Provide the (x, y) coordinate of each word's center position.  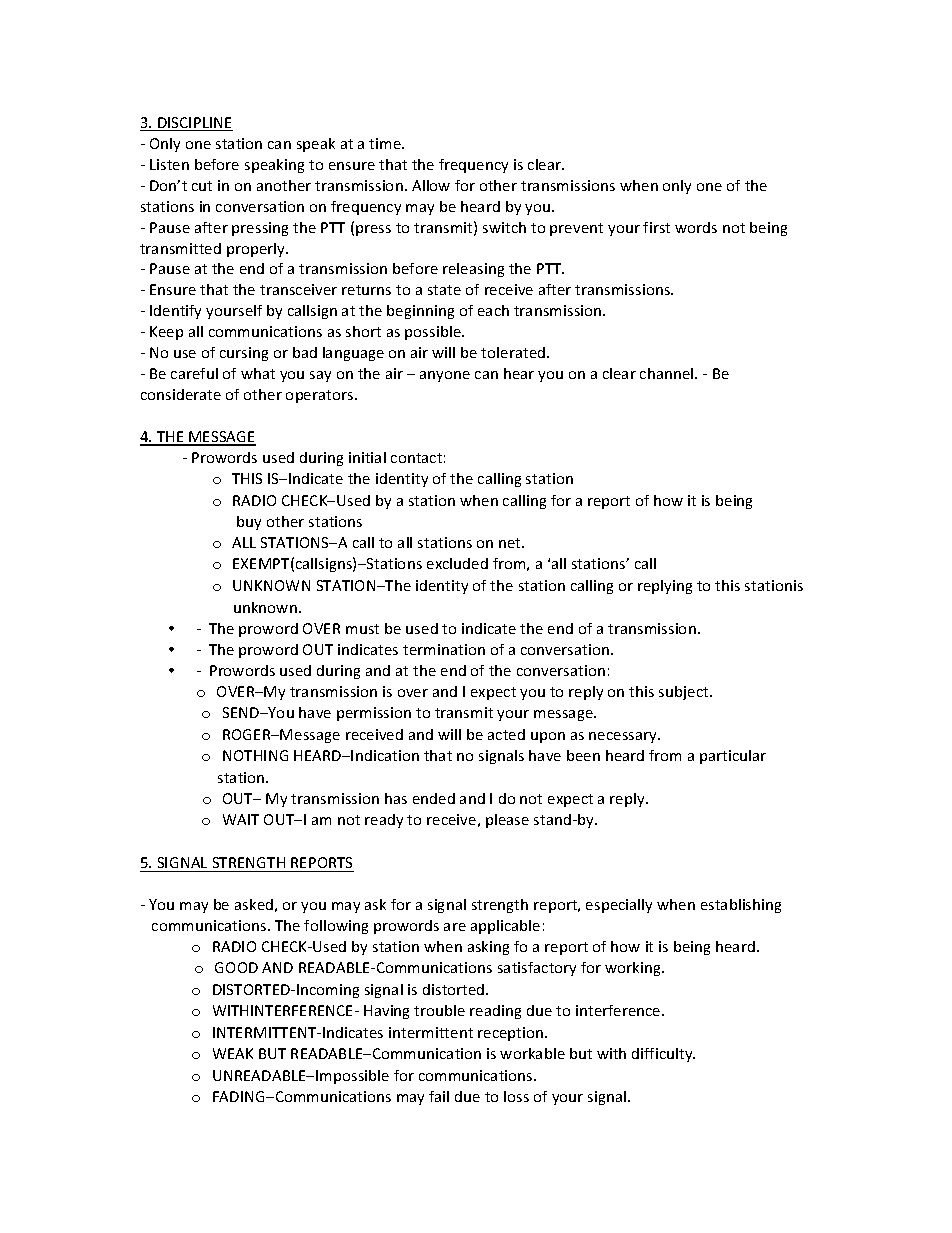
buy (249, 523)
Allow (431, 185)
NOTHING (255, 755)
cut (202, 186)
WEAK (233, 1053)
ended (434, 798)
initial (367, 457)
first (656, 227)
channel (668, 373)
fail (439, 1096)
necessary (624, 737)
